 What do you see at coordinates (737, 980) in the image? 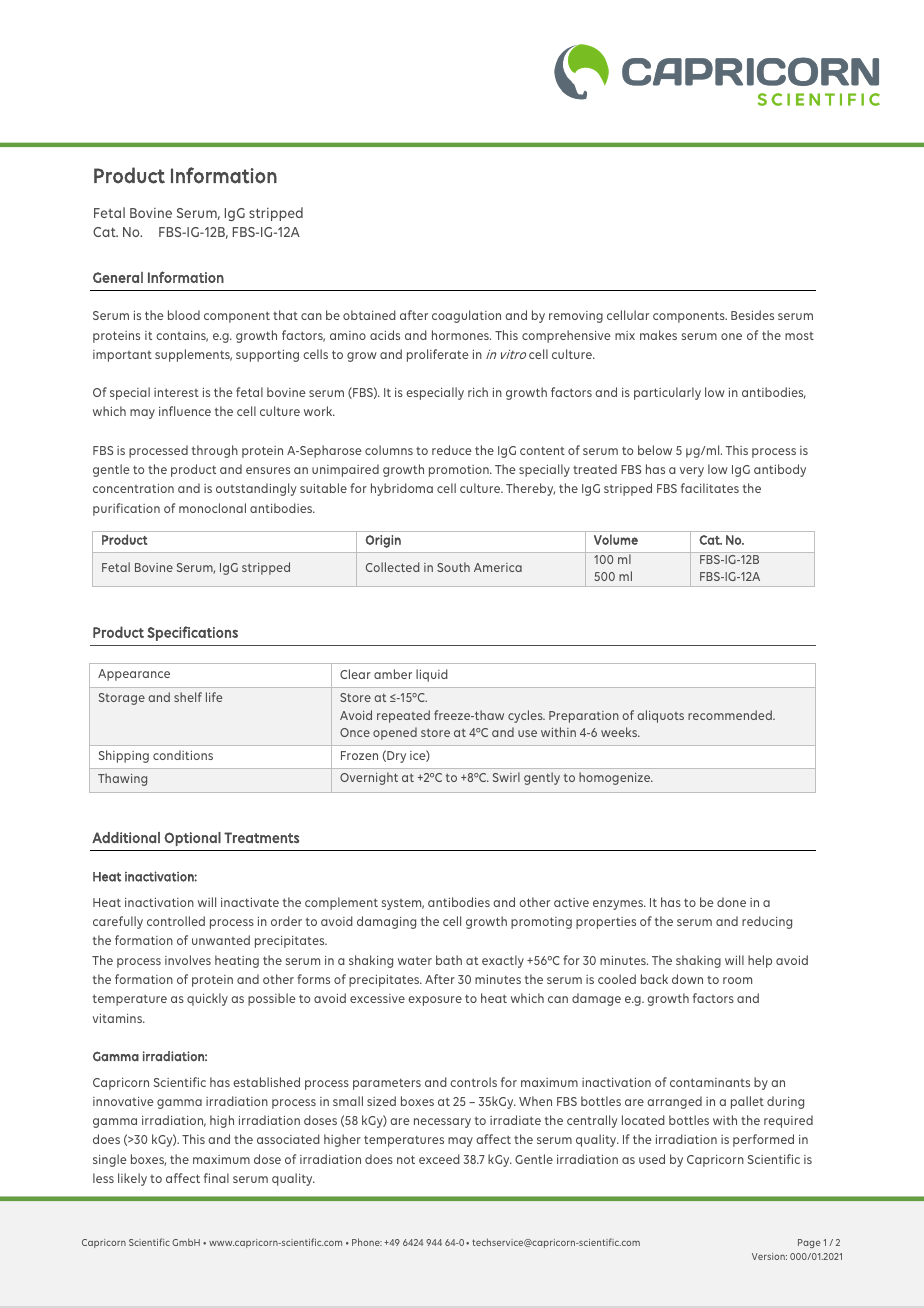
I see `room` at bounding box center [737, 980].
